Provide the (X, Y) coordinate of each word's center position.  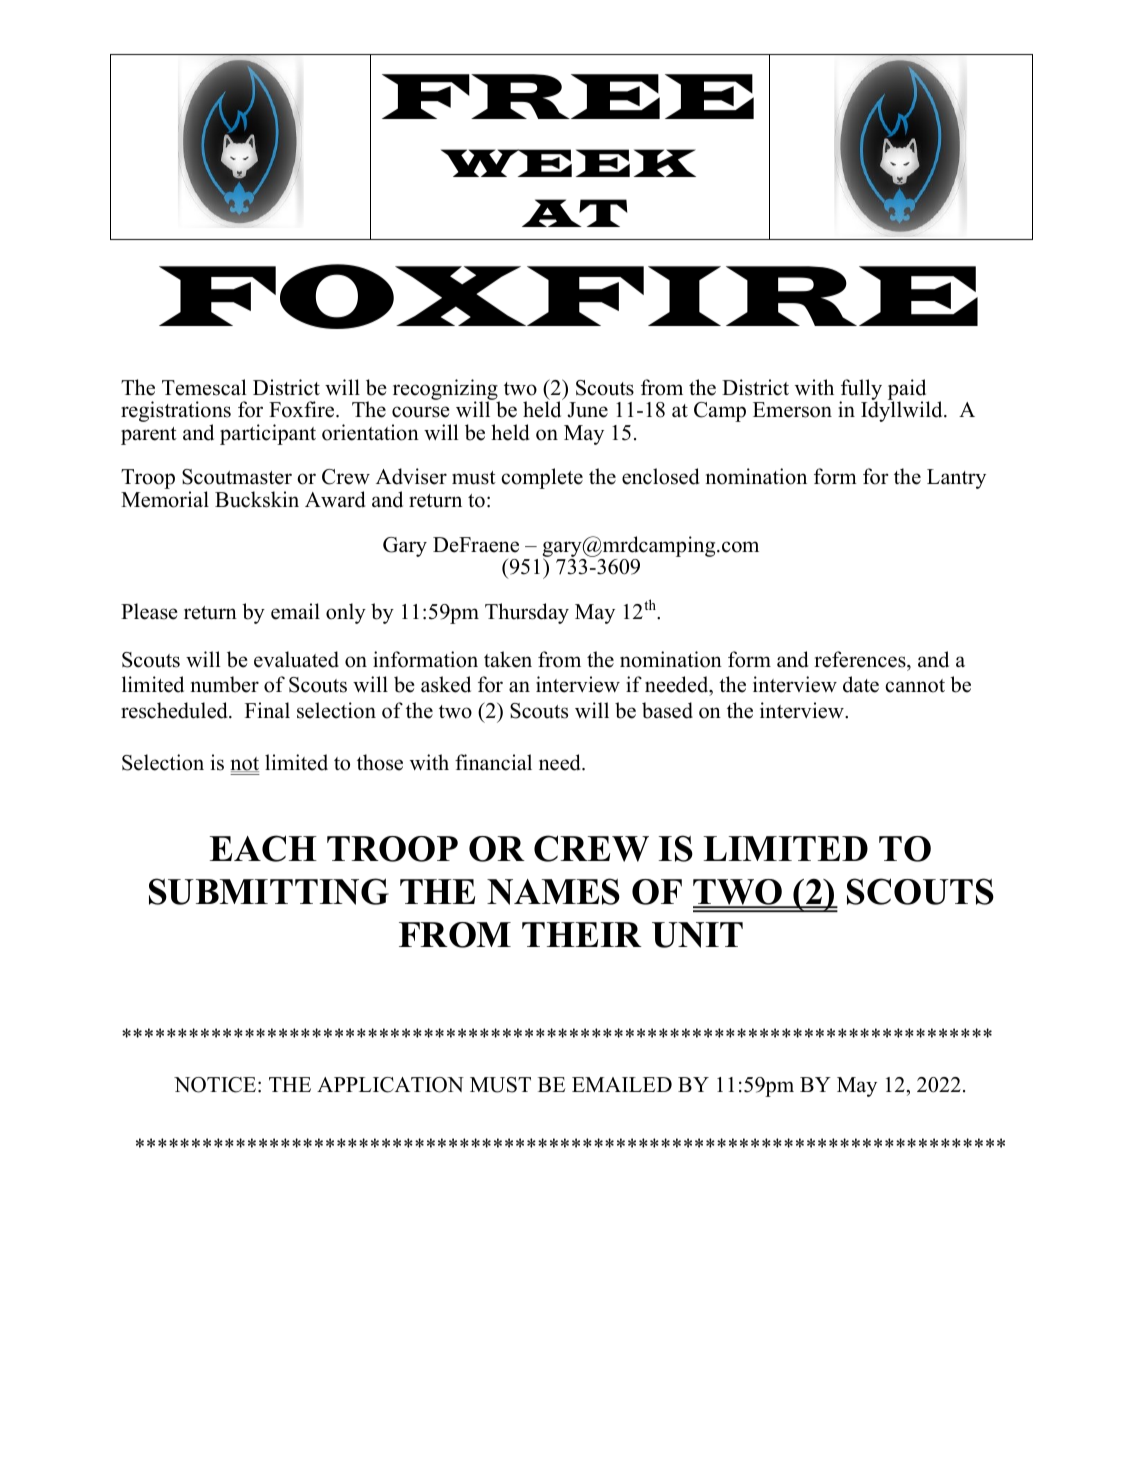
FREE (568, 96)
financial (493, 762)
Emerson (792, 410)
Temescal (204, 387)
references (861, 659)
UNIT (697, 935)
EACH (263, 848)
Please (149, 611)
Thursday (527, 613)
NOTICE (215, 1085)
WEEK (568, 163)
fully (860, 391)
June (587, 410)
